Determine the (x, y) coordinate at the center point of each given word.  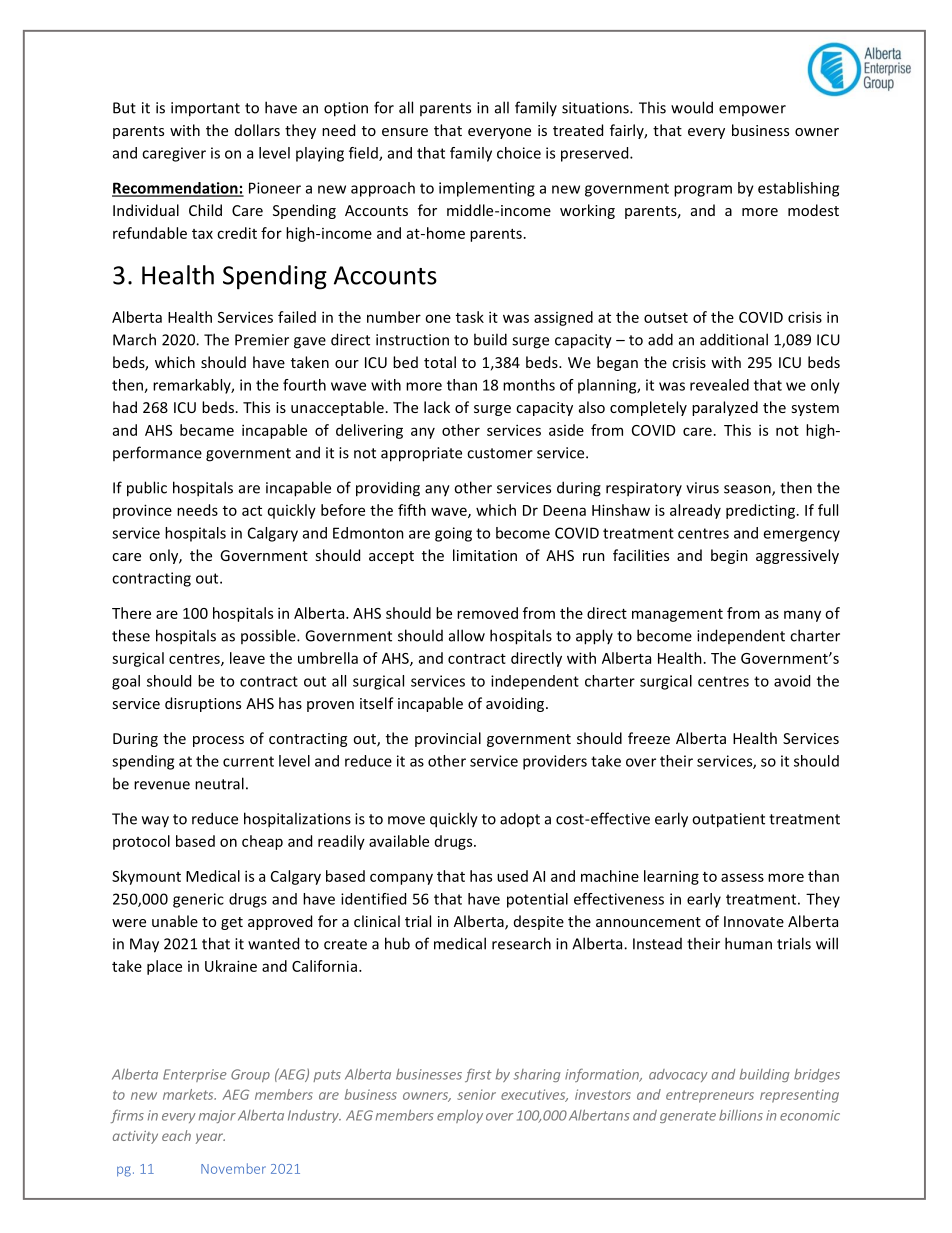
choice (519, 153)
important (205, 109)
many (802, 616)
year (210, 1138)
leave (247, 658)
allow (467, 635)
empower (752, 110)
